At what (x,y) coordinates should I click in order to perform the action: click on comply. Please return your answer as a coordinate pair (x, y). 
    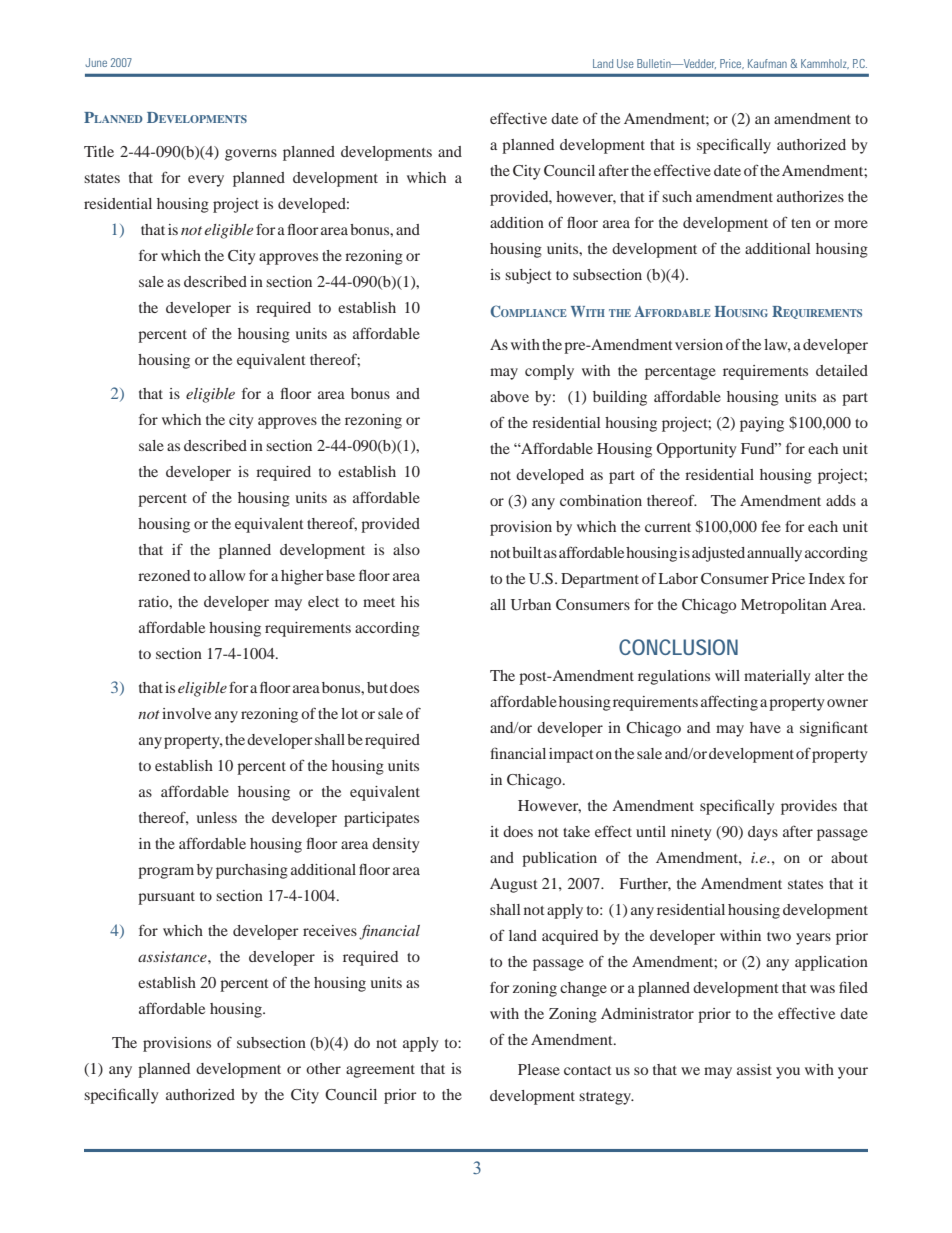
    Looking at the image, I should click on (549, 372).
